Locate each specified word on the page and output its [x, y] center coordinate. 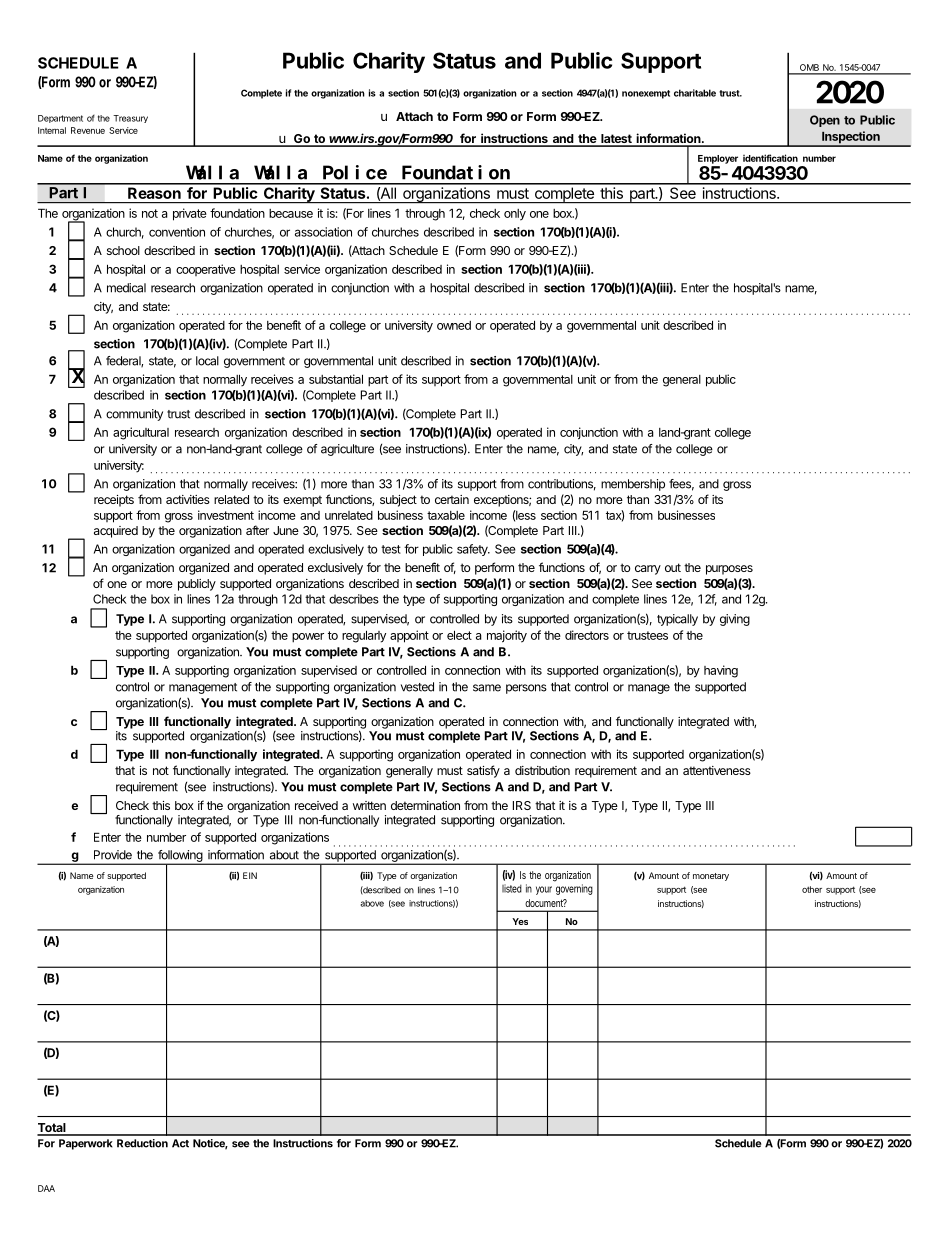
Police [355, 172]
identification [770, 158]
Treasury [130, 119]
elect [459, 635]
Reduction [142, 1143]
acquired [116, 532]
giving [735, 620]
